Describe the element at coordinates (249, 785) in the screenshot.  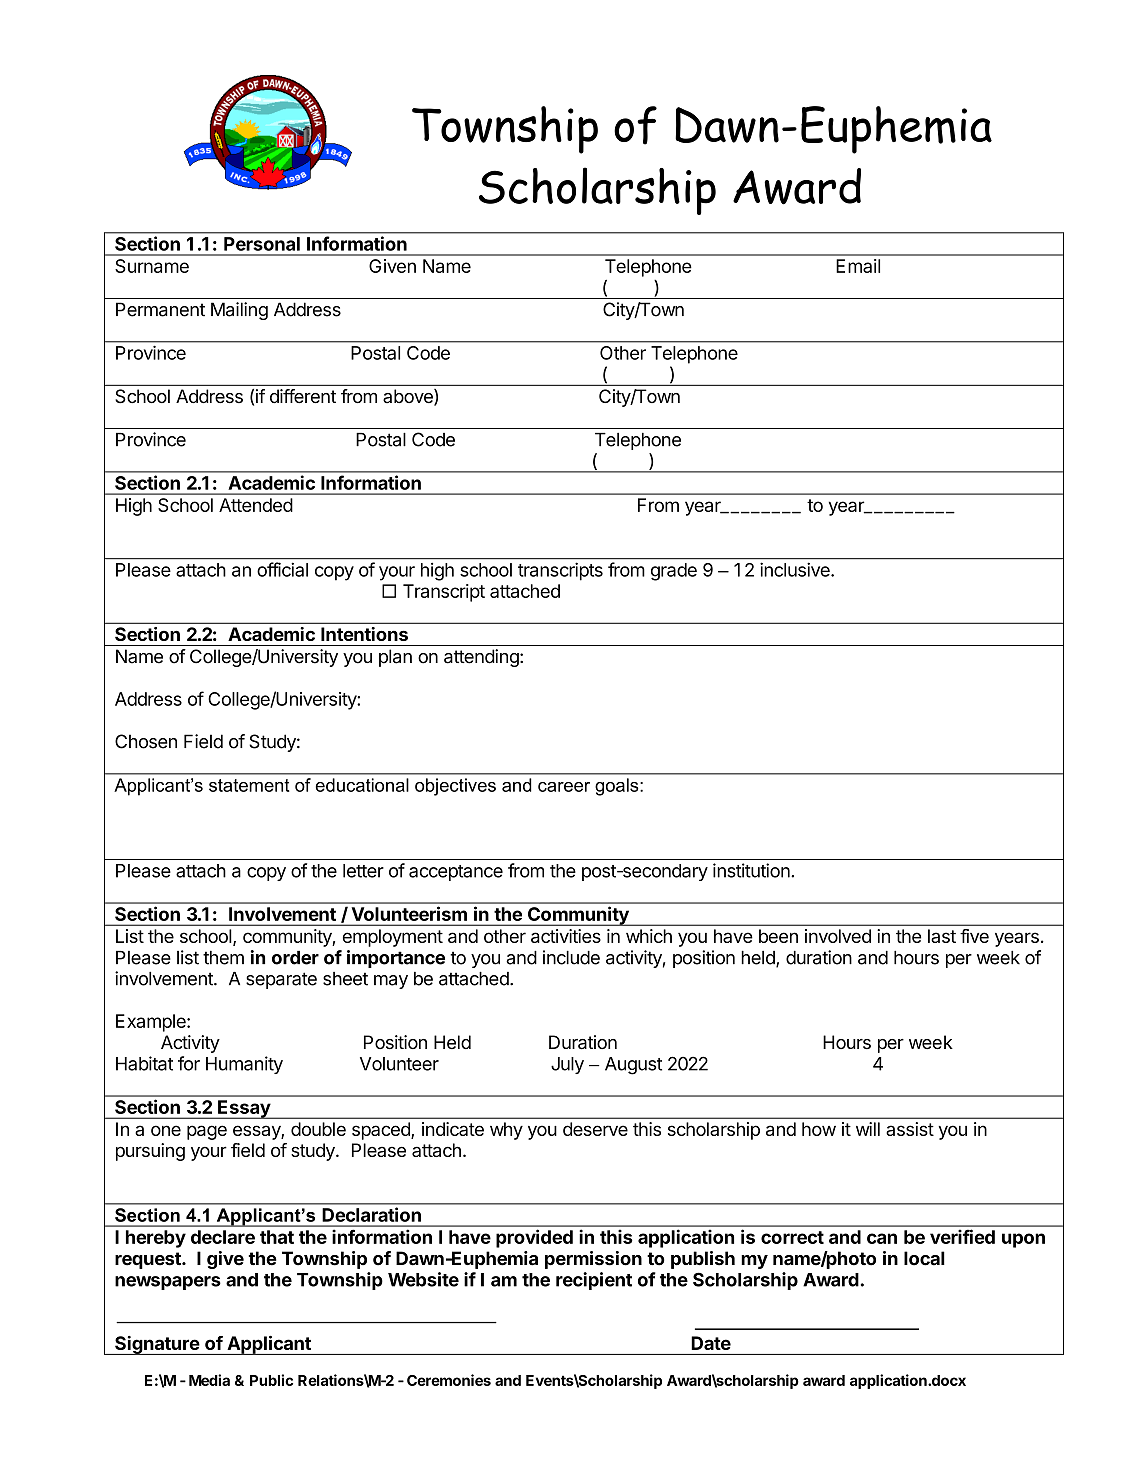
I see `statement` at that location.
